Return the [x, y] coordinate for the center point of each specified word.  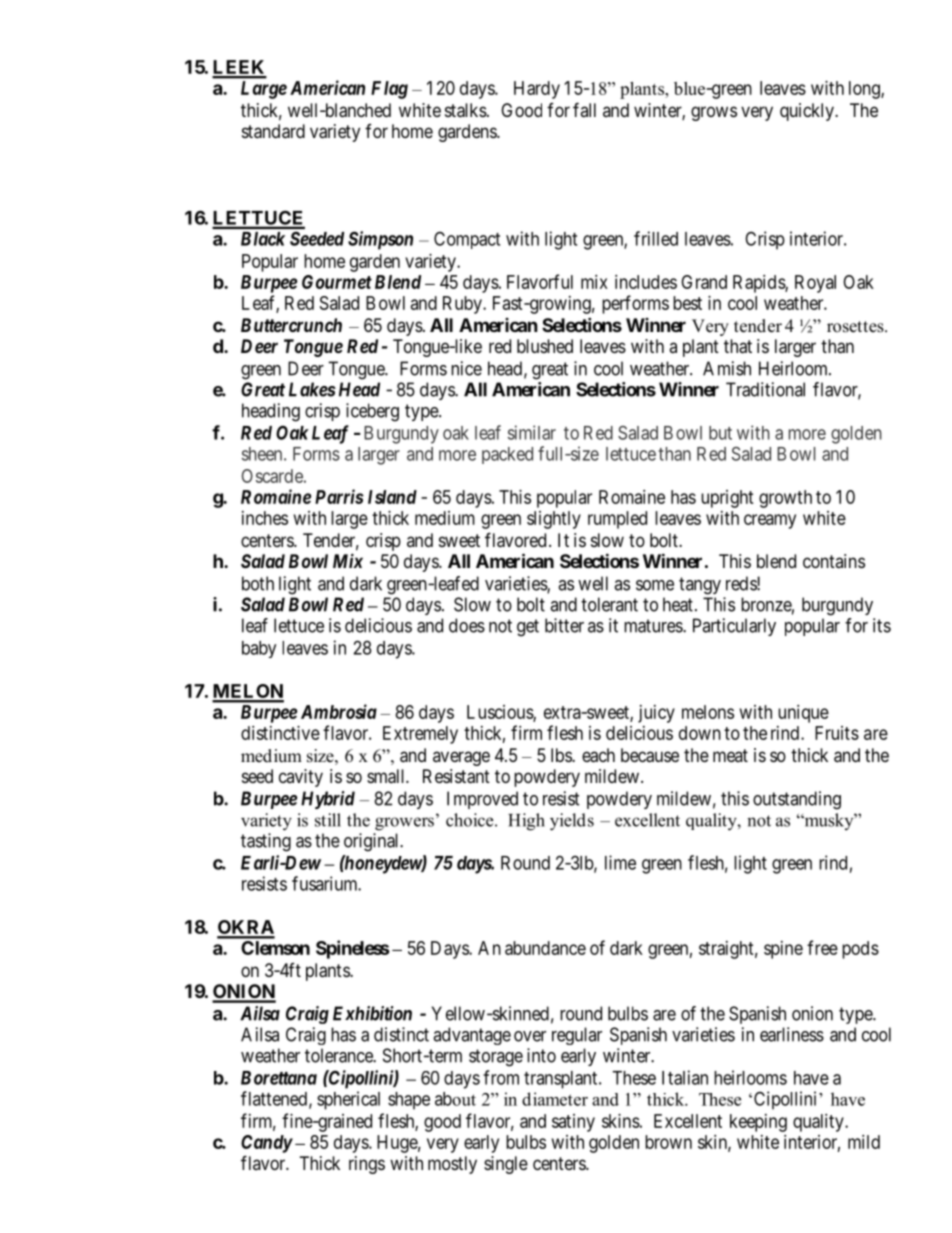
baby [259, 649]
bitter [564, 625]
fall [584, 109]
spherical [348, 1100]
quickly [808, 112]
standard [273, 131]
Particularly [734, 627]
